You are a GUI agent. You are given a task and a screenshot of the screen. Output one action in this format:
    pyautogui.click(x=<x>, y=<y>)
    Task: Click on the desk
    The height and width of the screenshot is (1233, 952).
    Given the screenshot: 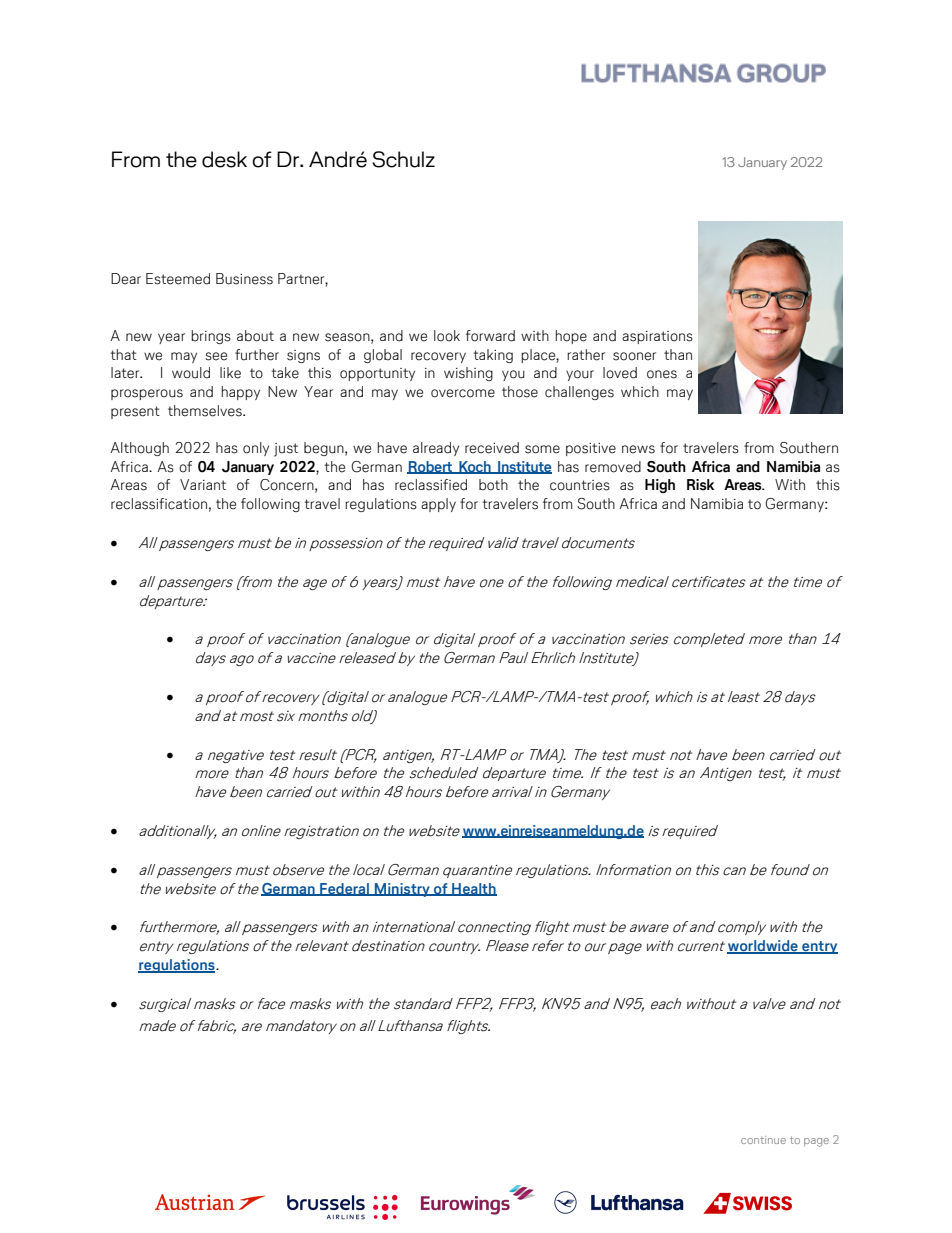 What is the action you would take?
    pyautogui.click(x=224, y=159)
